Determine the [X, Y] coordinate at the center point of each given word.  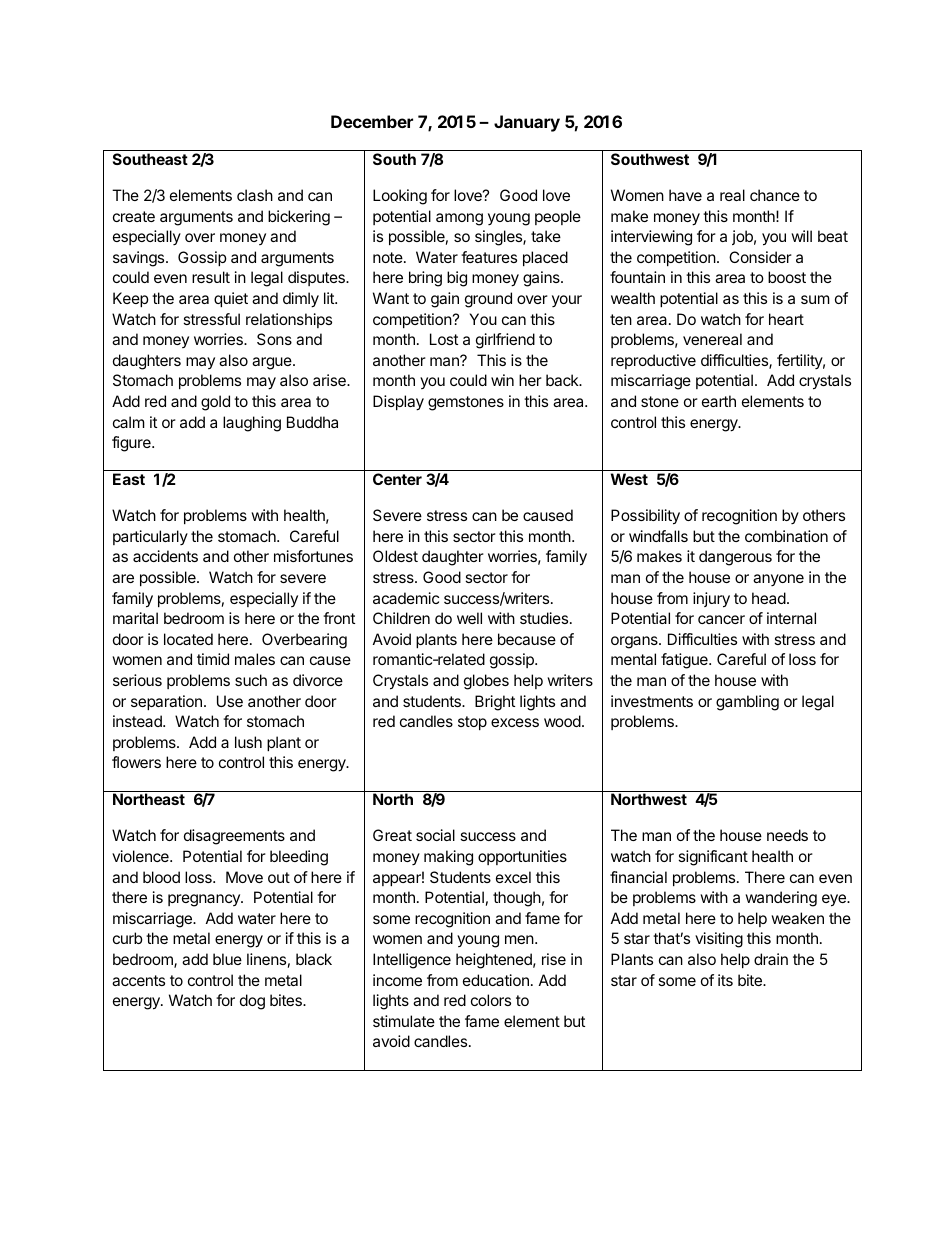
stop [472, 723]
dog [252, 1002]
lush [248, 742]
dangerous [735, 558]
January [527, 123]
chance [775, 195]
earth [719, 401]
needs [787, 835]
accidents [165, 556]
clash [255, 195]
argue [273, 363]
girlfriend [505, 341]
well [469, 618]
